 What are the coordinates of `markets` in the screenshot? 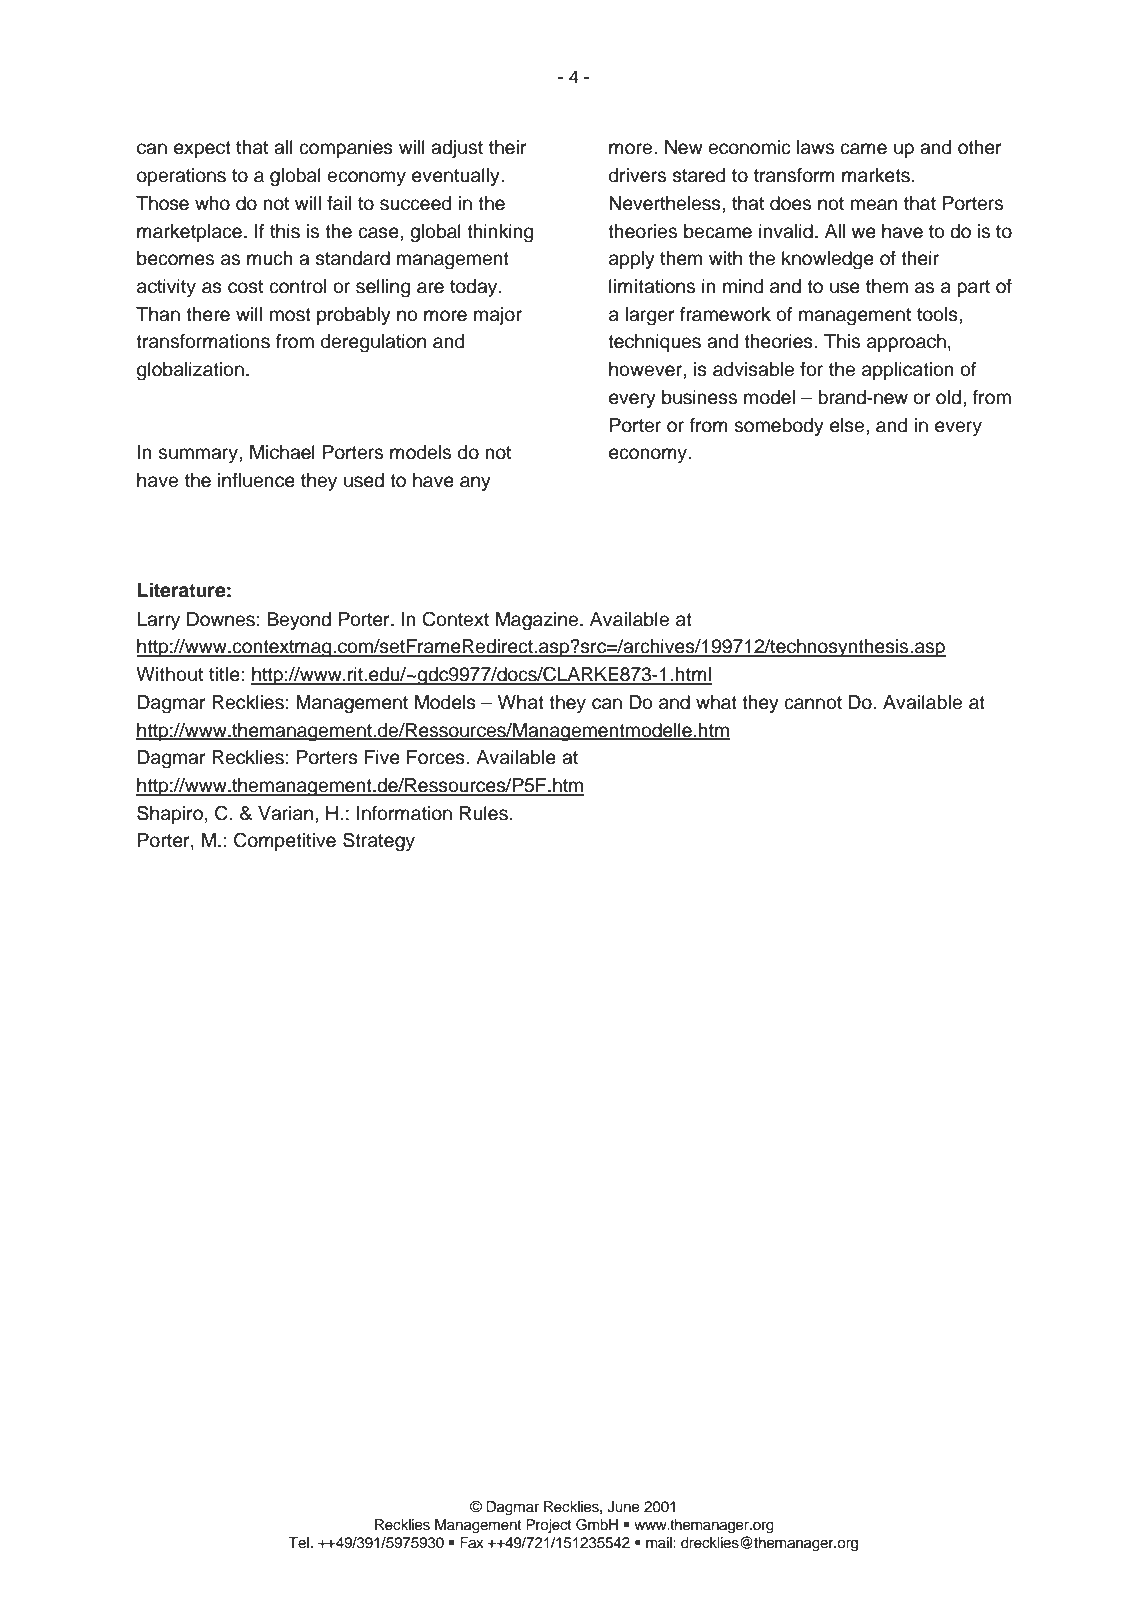 It's located at (876, 175).
